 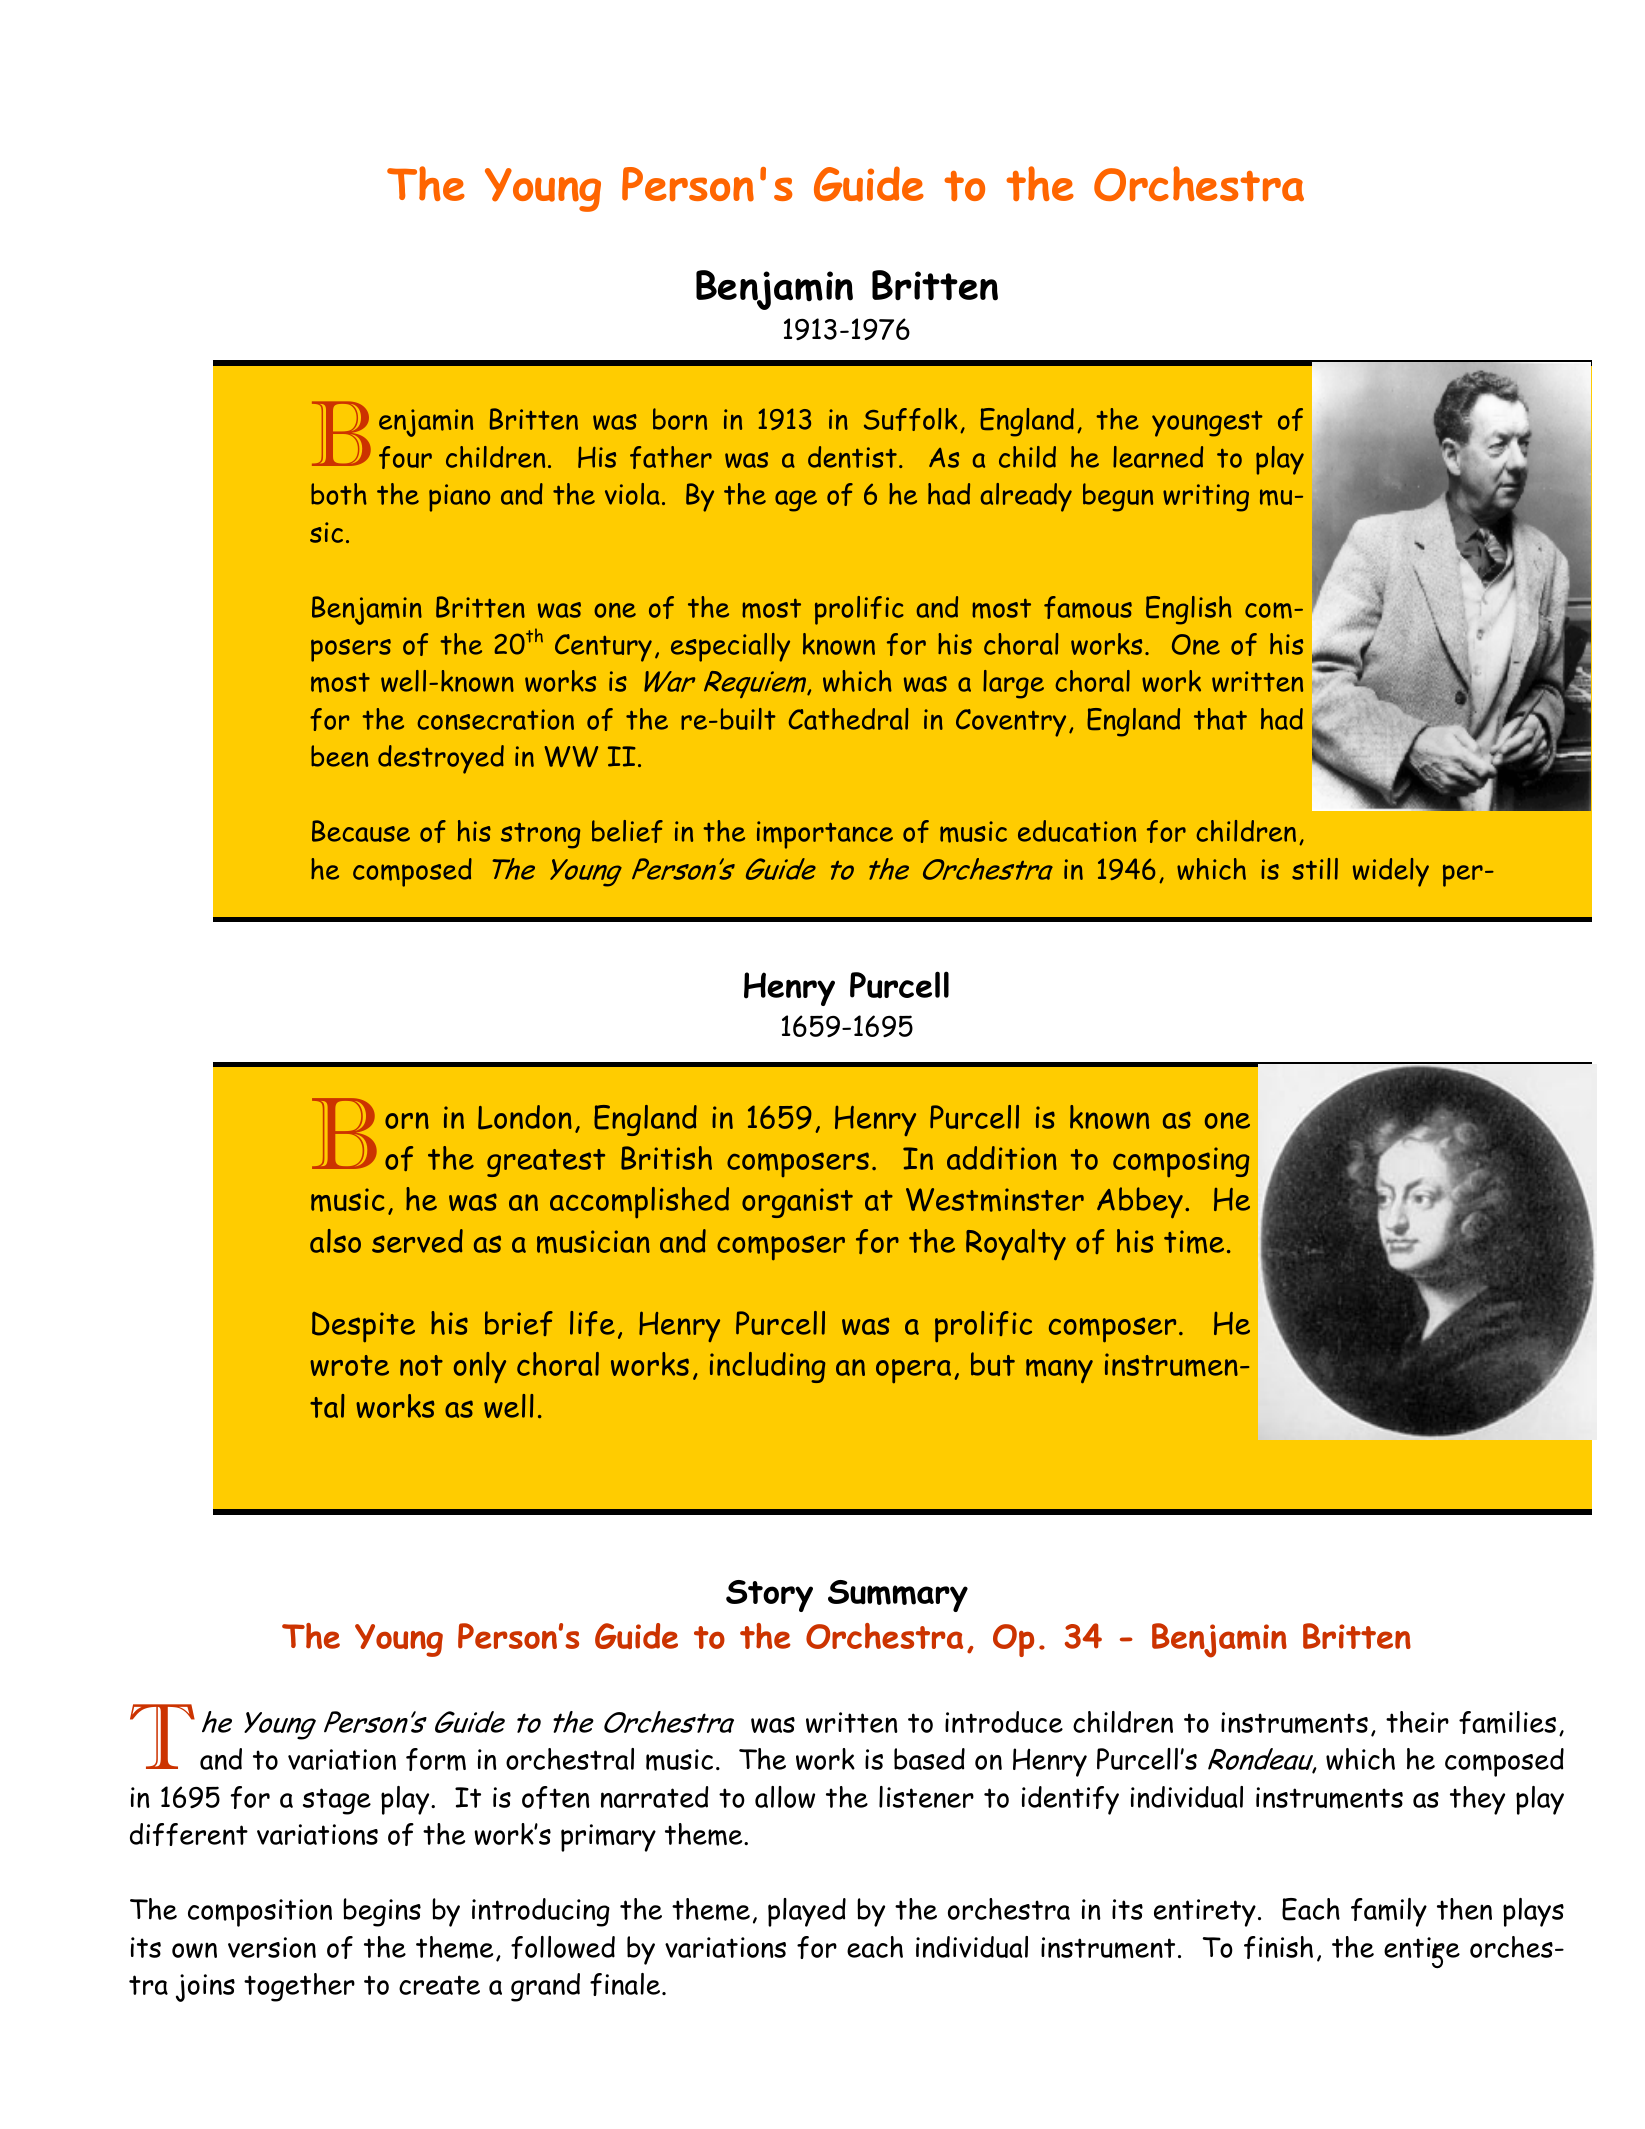 What do you see at coordinates (339, 494) in the document?
I see `both` at bounding box center [339, 494].
